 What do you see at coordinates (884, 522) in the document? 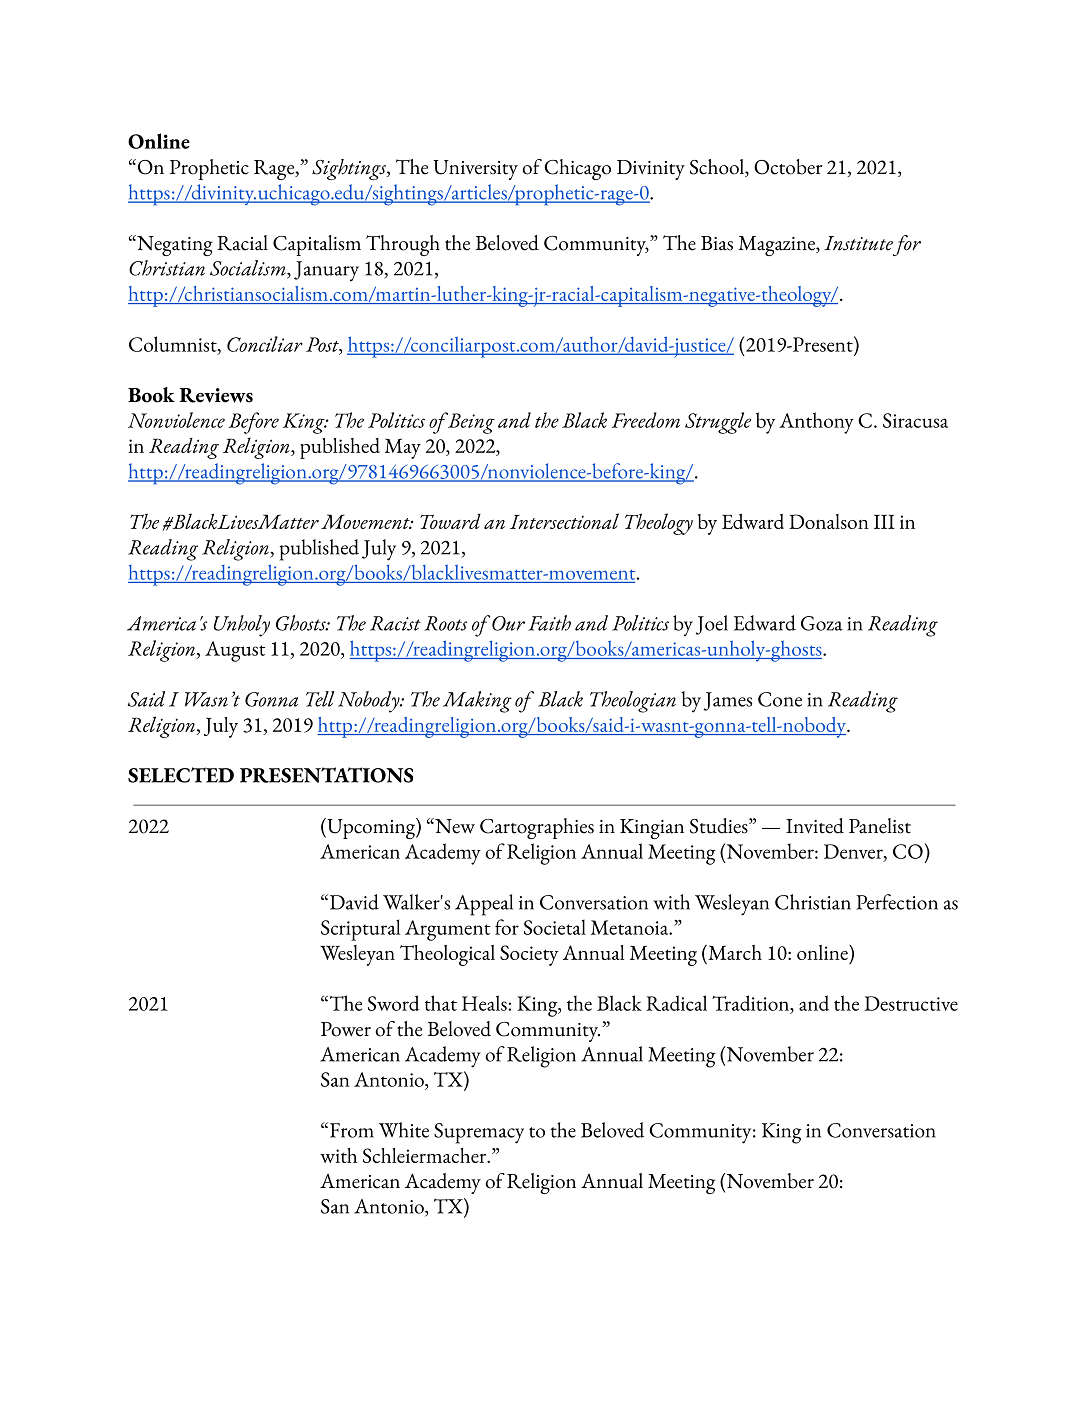
I see `III` at bounding box center [884, 522].
